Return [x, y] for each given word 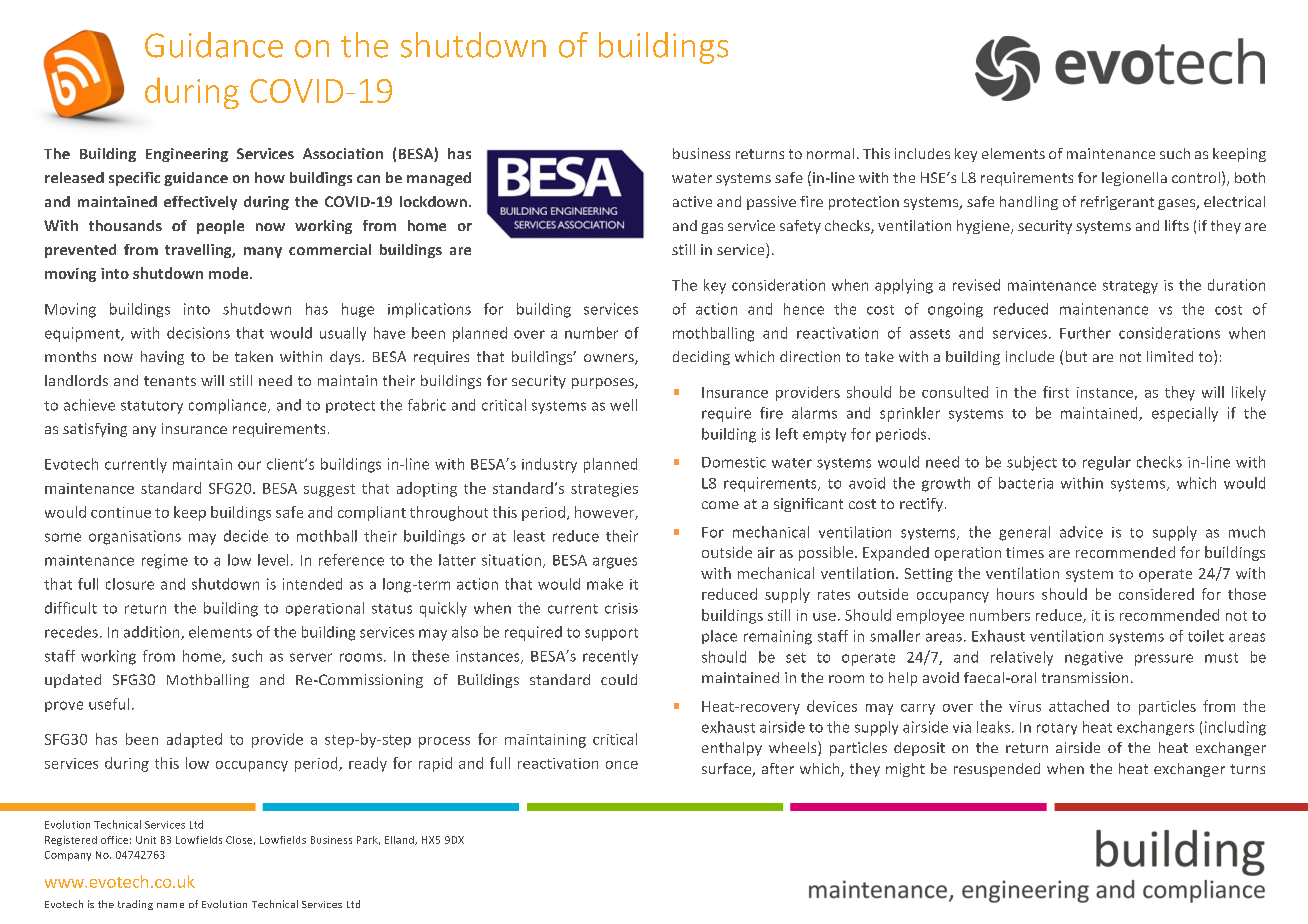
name [170, 905]
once [622, 765]
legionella [1134, 179]
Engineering [187, 155]
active [692, 201]
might [905, 770]
